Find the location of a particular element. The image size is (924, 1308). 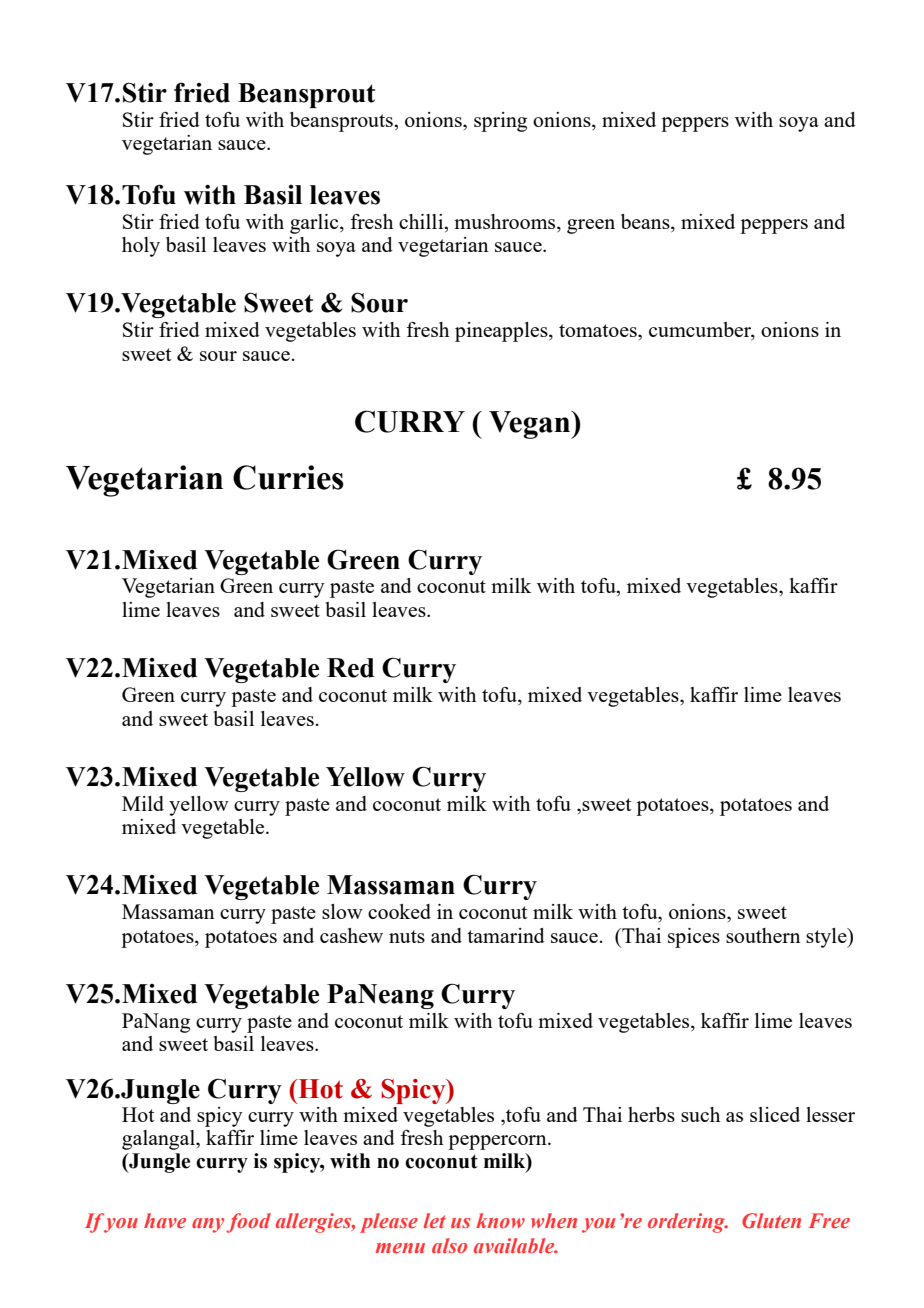

pineapples is located at coordinates (502, 332).
